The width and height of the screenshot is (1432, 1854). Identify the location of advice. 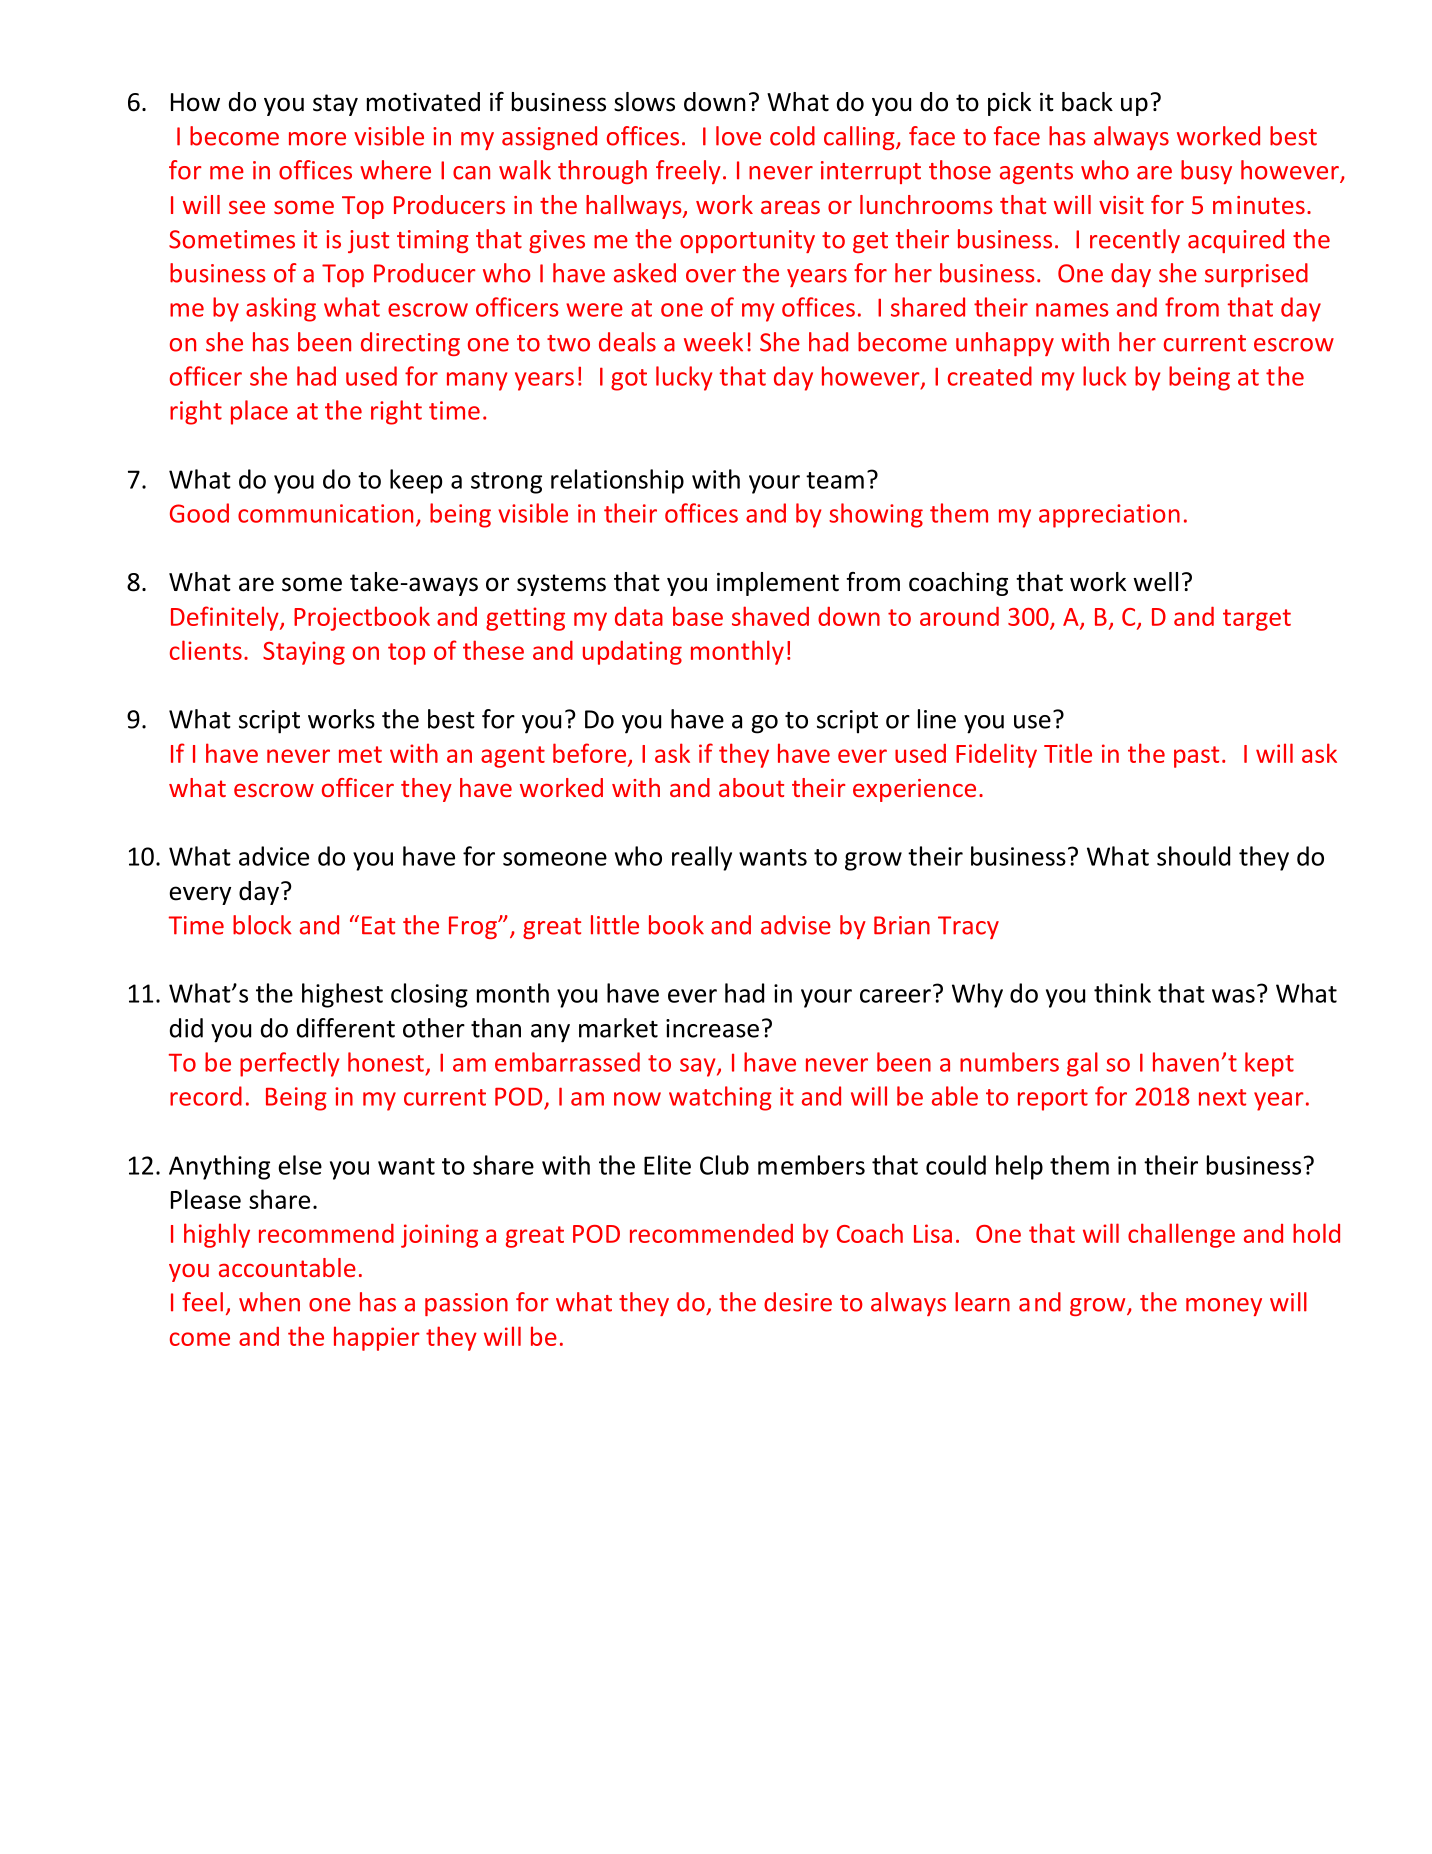
(274, 856).
